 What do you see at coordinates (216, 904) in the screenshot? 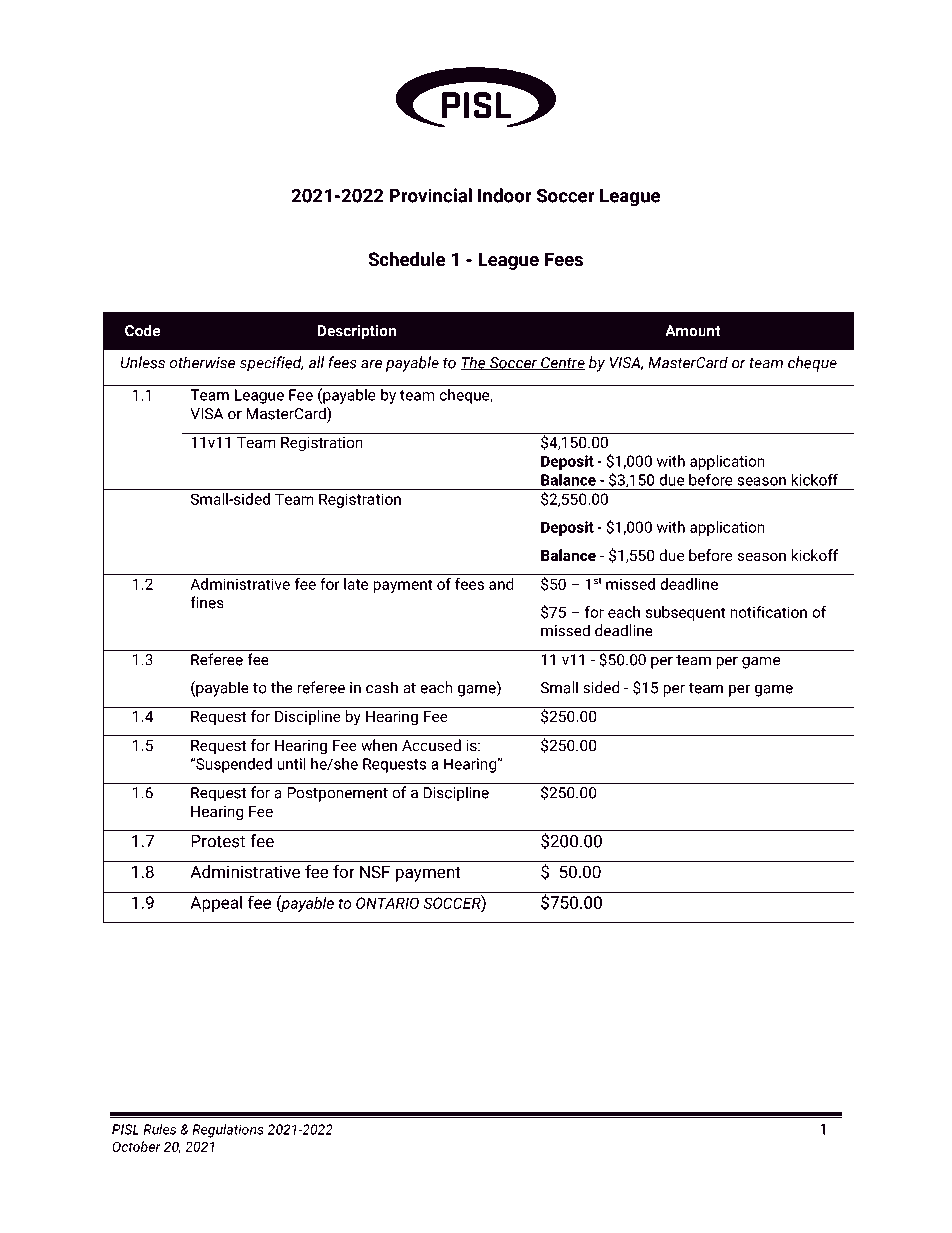
I see `Appeal` at bounding box center [216, 904].
